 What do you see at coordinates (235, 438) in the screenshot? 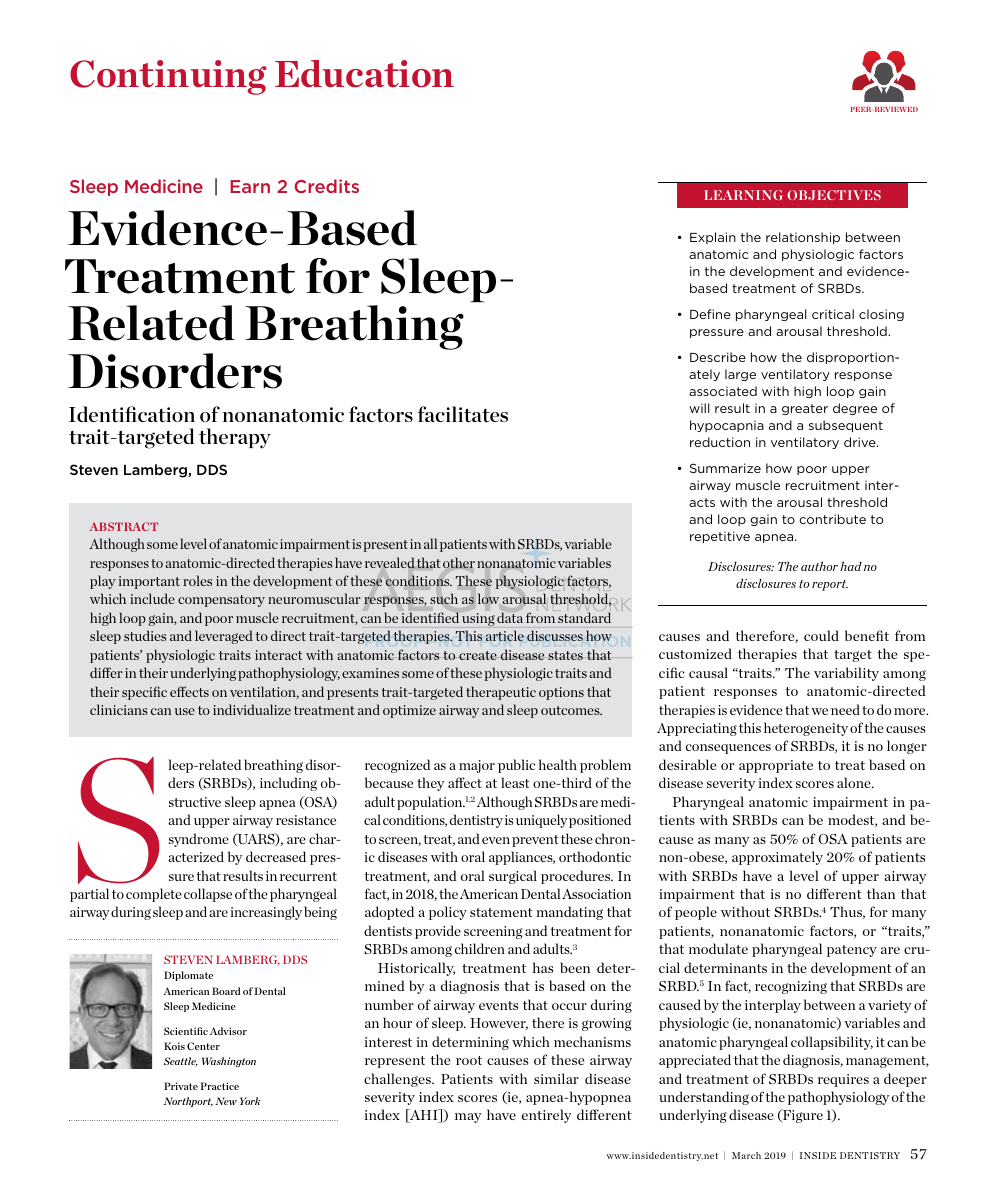
I see `therapy` at bounding box center [235, 438].
